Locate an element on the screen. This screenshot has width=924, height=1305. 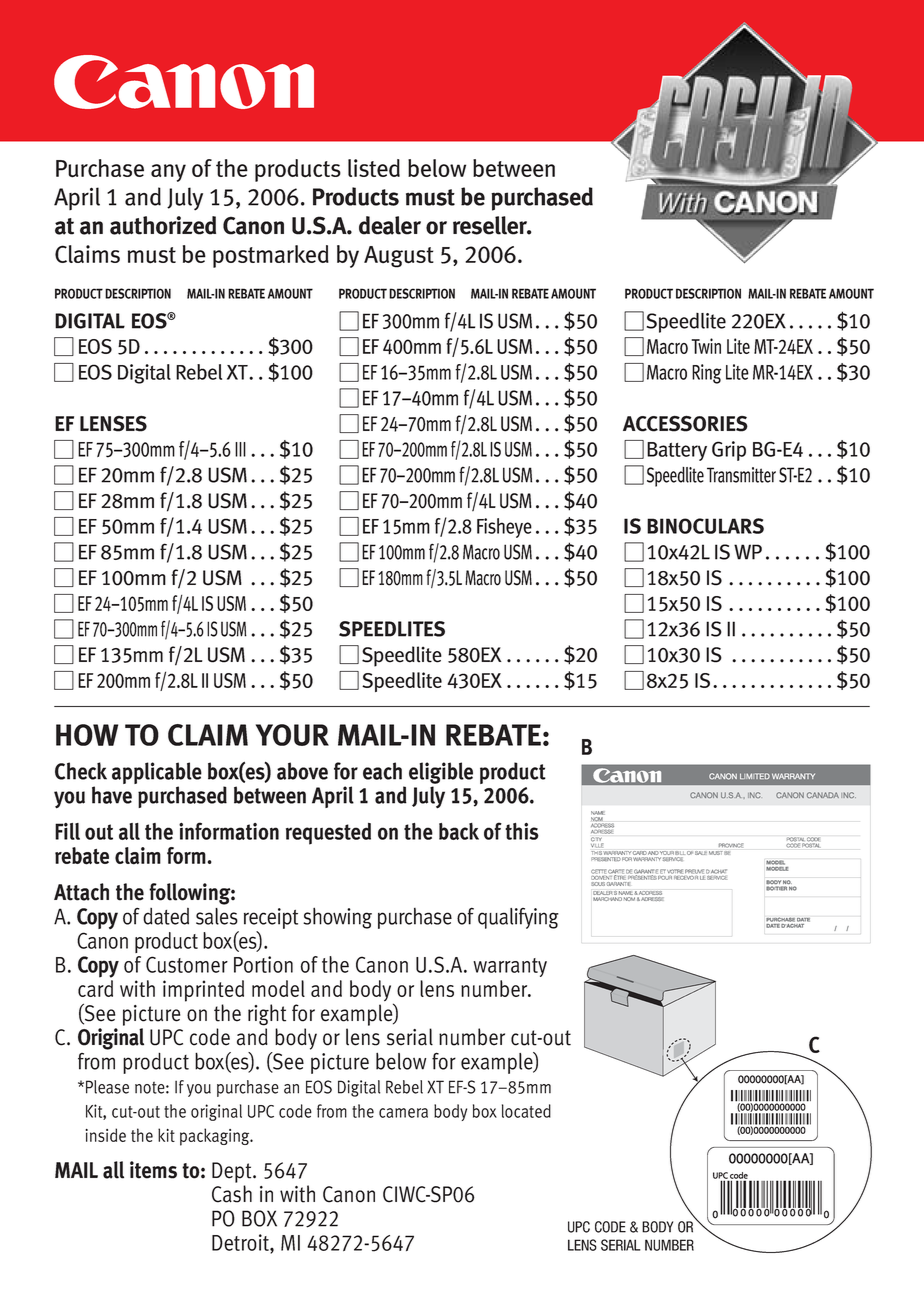
camera is located at coordinates (403, 1113).
